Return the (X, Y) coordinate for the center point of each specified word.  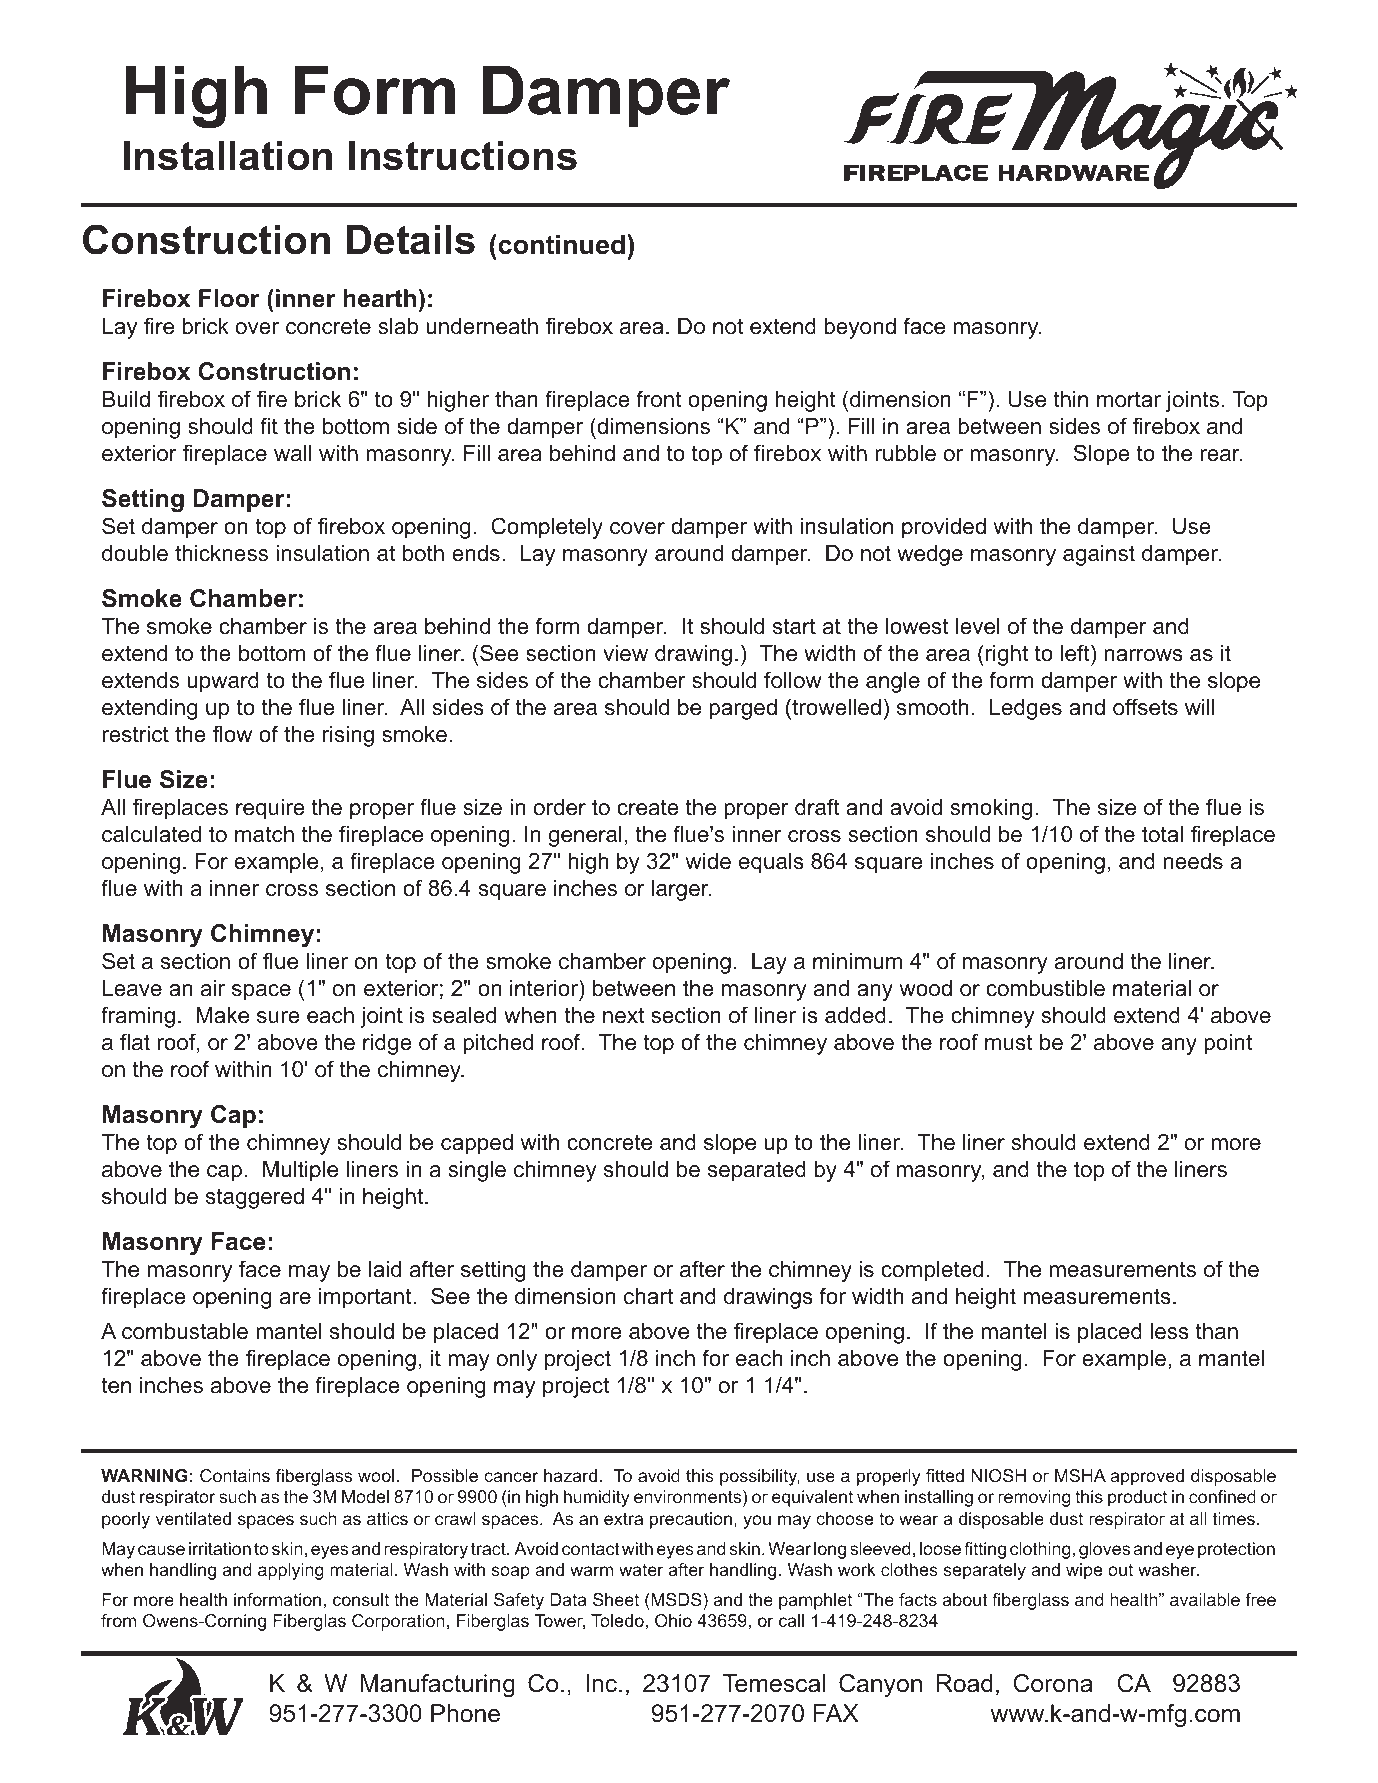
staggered (255, 1198)
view (625, 653)
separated (757, 1171)
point (1228, 1044)
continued (560, 244)
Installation (227, 156)
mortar (1129, 399)
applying (291, 1571)
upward (223, 682)
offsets (1145, 707)
